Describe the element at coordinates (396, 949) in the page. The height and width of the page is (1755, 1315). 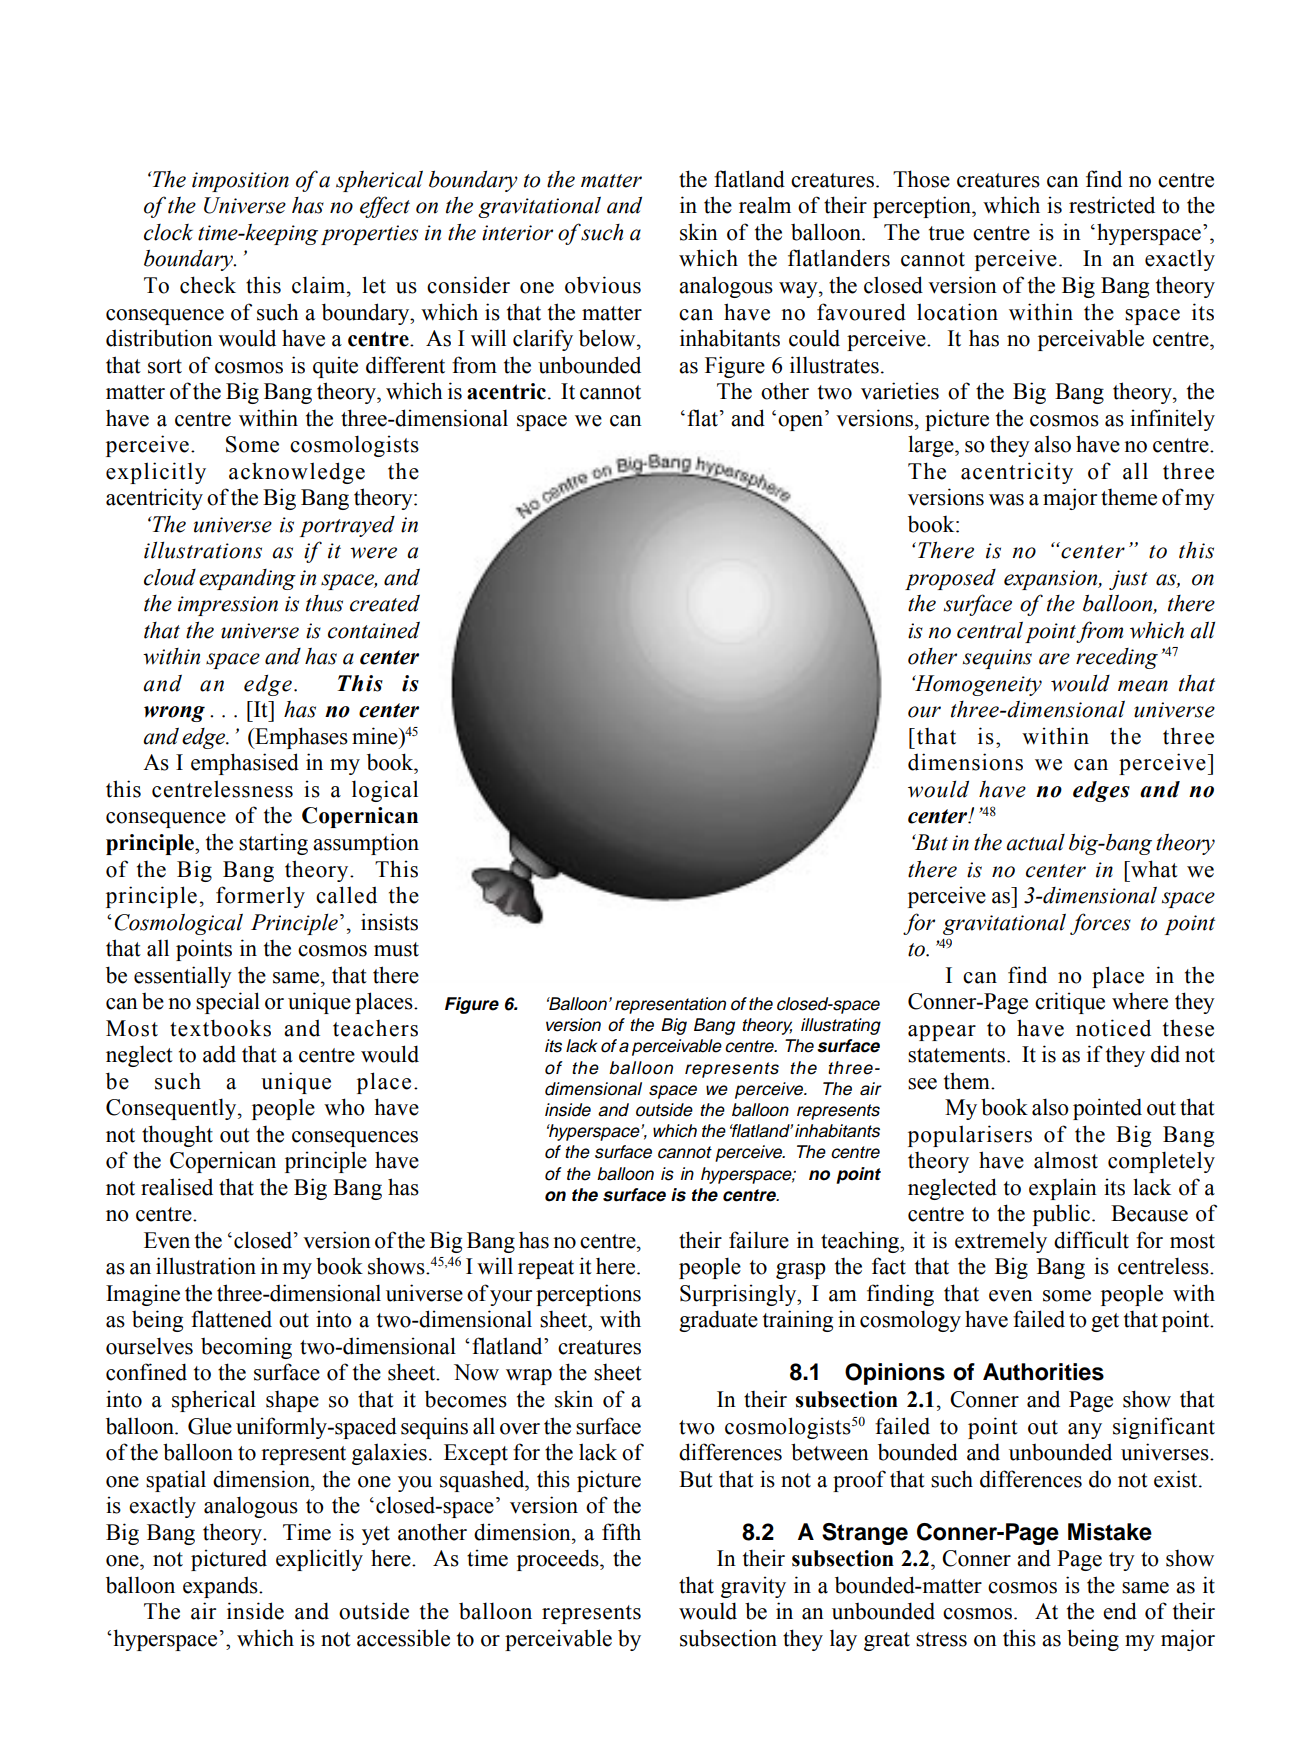
I see `must` at that location.
